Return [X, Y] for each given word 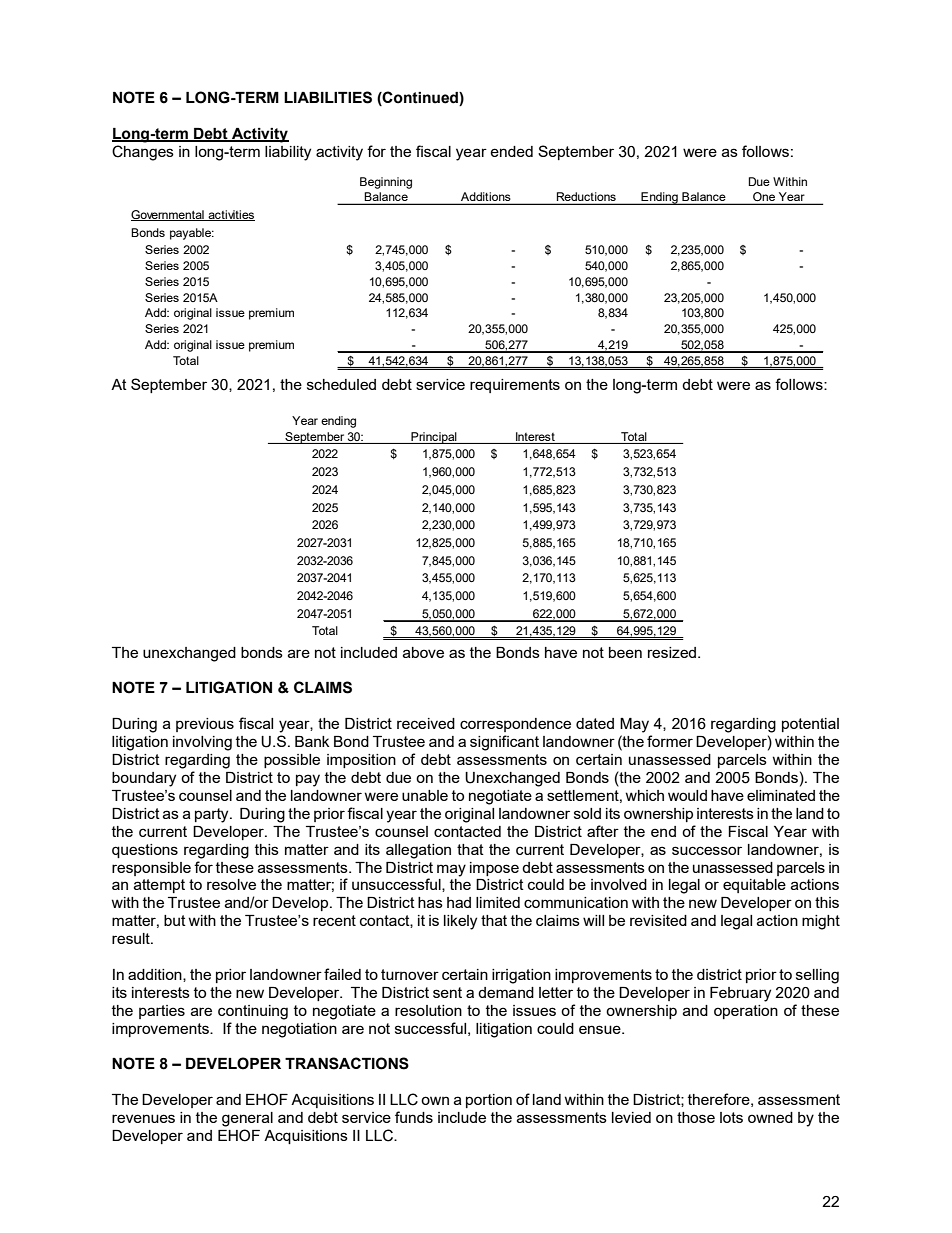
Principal [434, 438]
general [247, 1119]
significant [504, 743]
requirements [515, 386]
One [764, 198]
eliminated [781, 795]
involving [202, 743]
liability [288, 153]
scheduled [341, 384]
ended [511, 151]
